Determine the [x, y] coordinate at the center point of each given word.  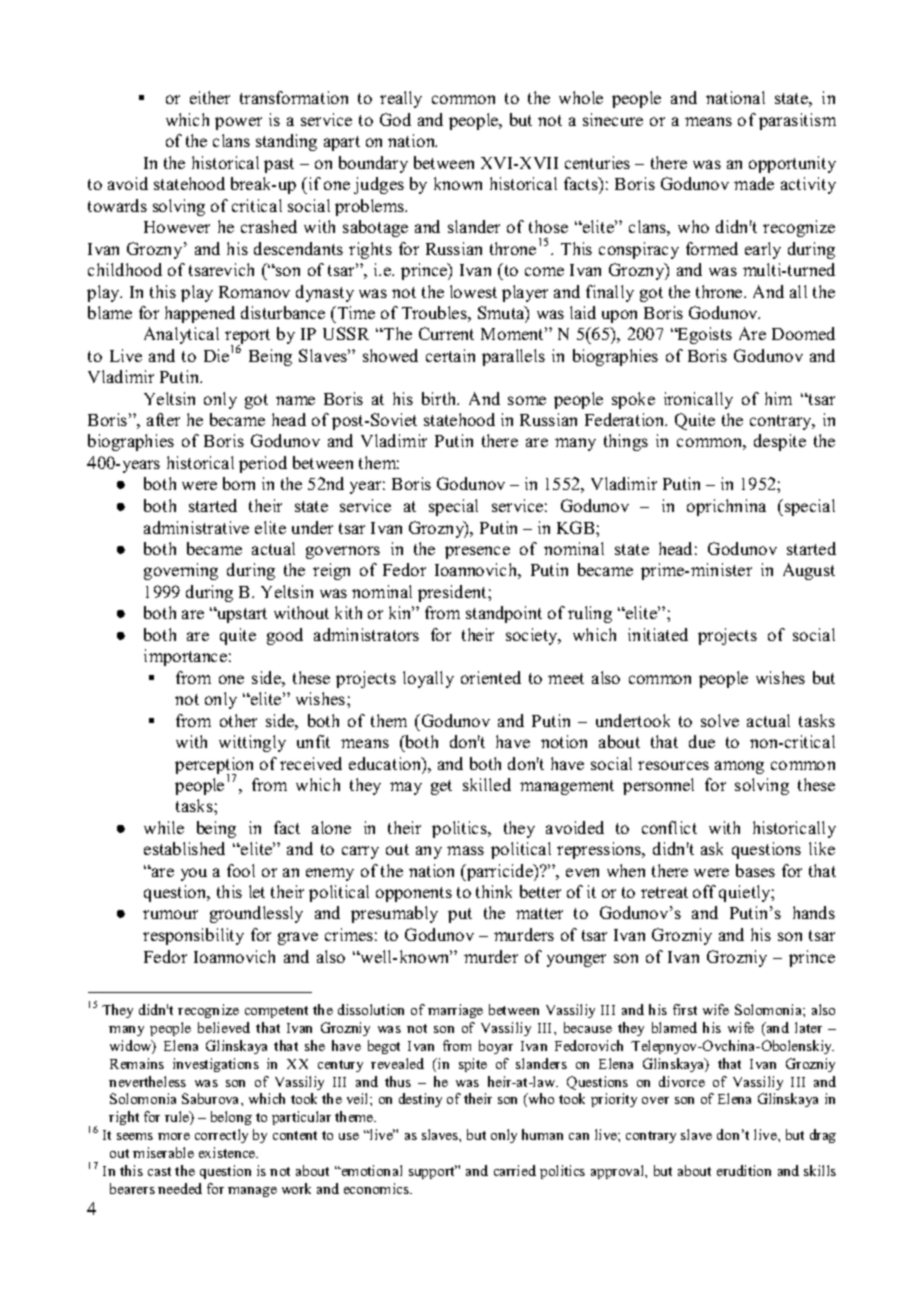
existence [228, 1152]
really [401, 99]
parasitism [797, 121]
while [164, 827]
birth [440, 398]
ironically [698, 400]
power [238, 123]
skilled [487, 784]
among [739, 767]
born [239, 483]
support [433, 1172]
